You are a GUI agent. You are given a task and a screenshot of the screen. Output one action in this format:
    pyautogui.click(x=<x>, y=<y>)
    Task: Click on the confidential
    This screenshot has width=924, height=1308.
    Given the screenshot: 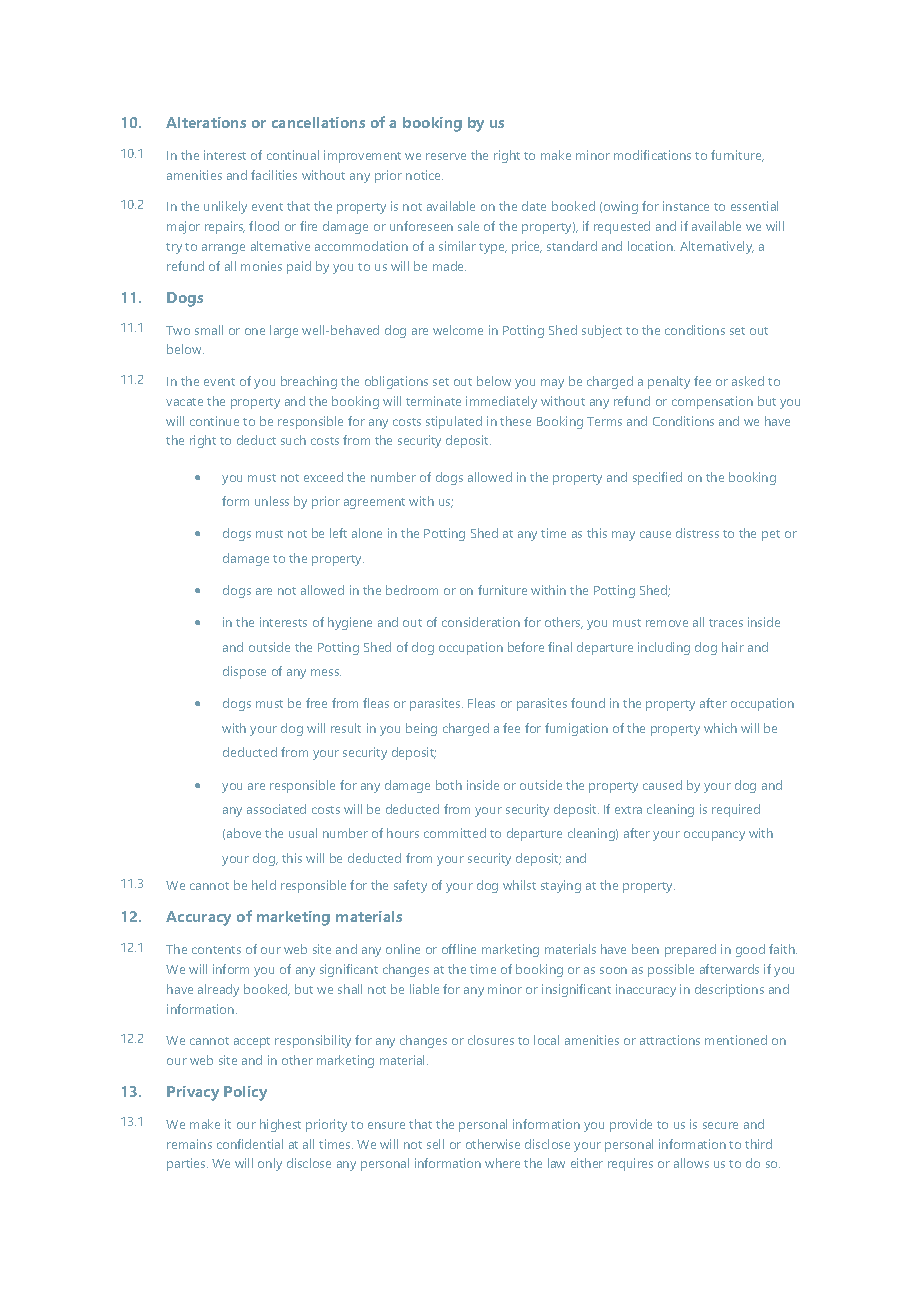 What is the action you would take?
    pyautogui.click(x=250, y=1144)
